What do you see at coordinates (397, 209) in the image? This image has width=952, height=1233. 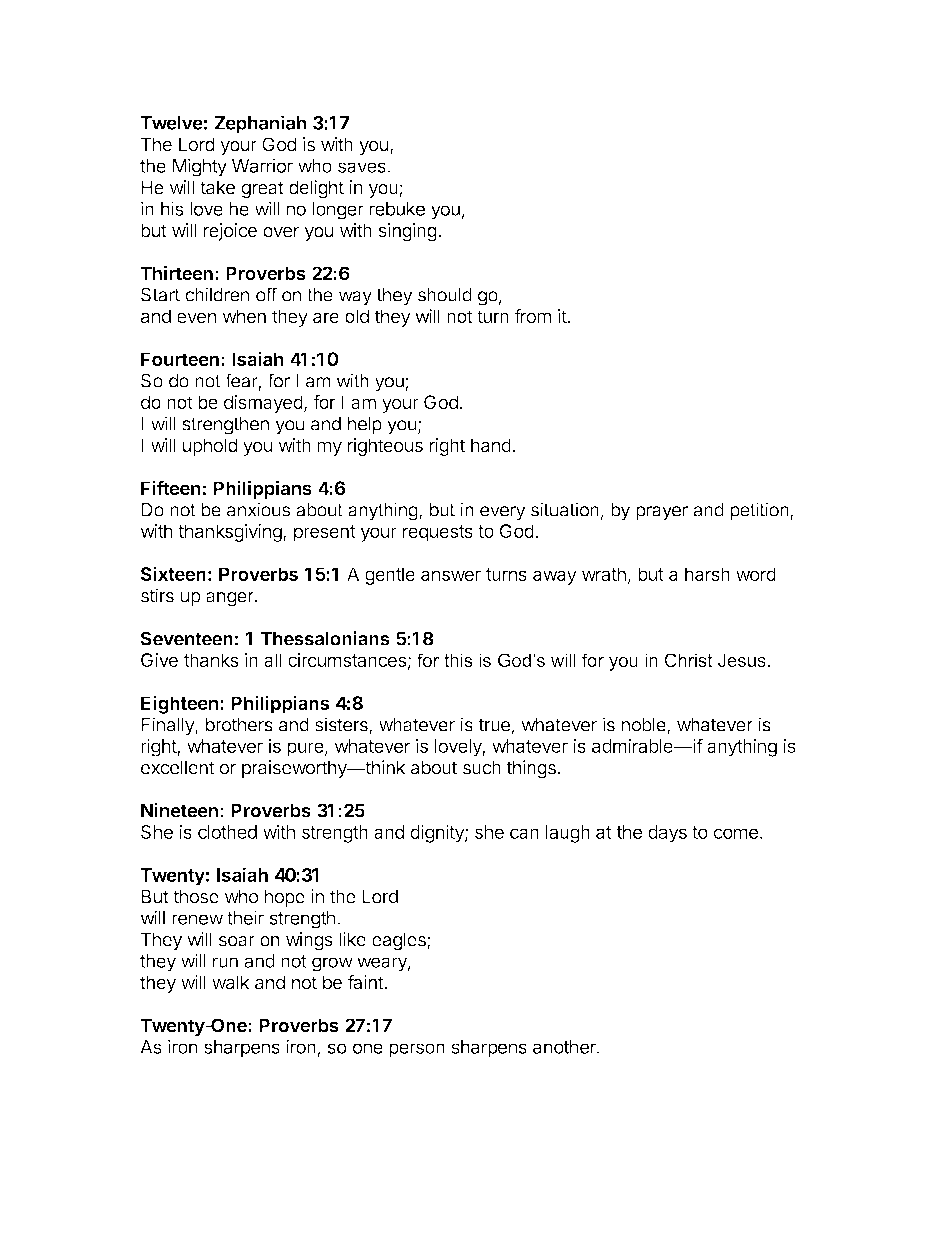 I see `rebuke` at bounding box center [397, 209].
